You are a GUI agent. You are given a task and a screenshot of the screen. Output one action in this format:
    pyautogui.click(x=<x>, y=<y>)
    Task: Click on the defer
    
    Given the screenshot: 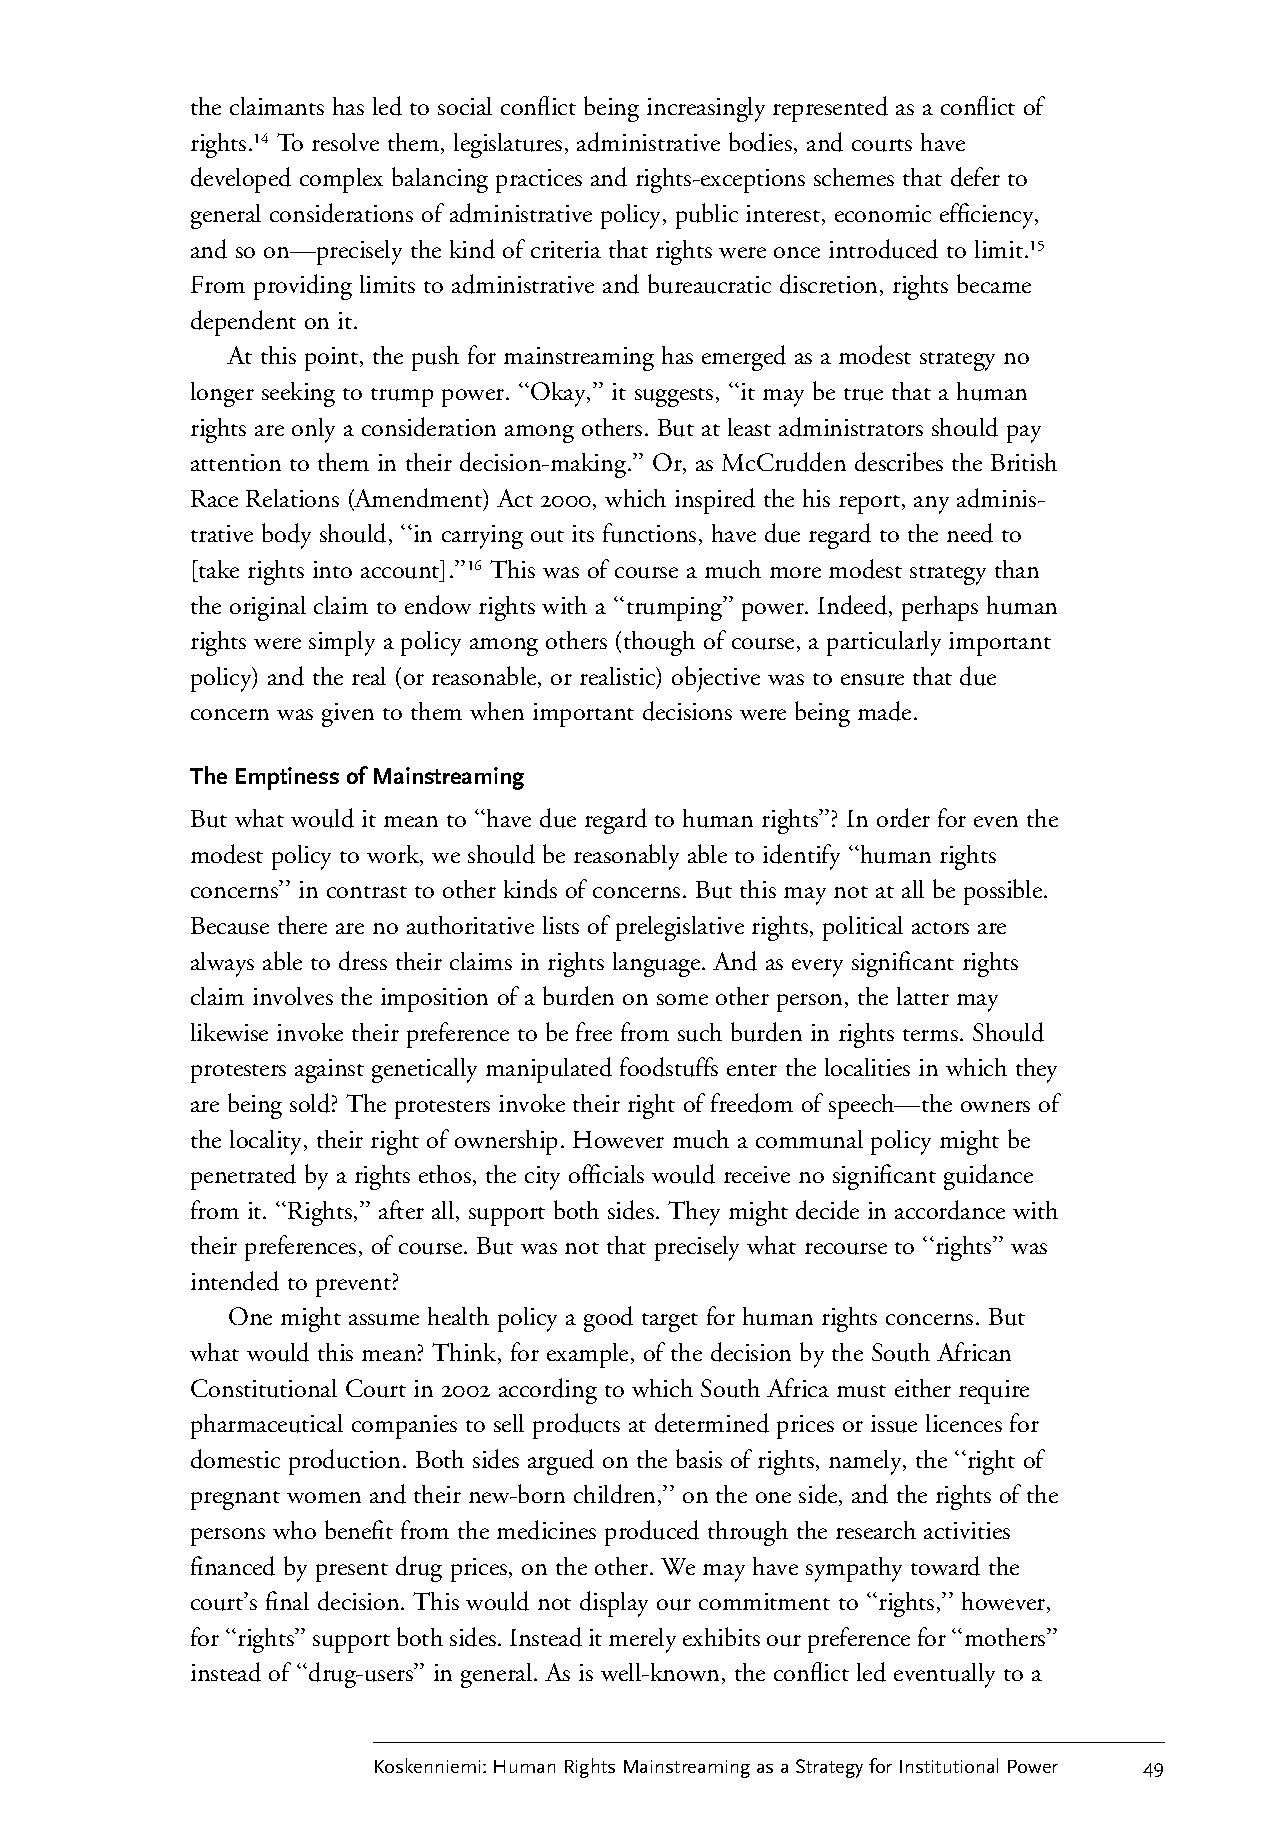 What is the action you would take?
    pyautogui.click(x=975, y=177)
